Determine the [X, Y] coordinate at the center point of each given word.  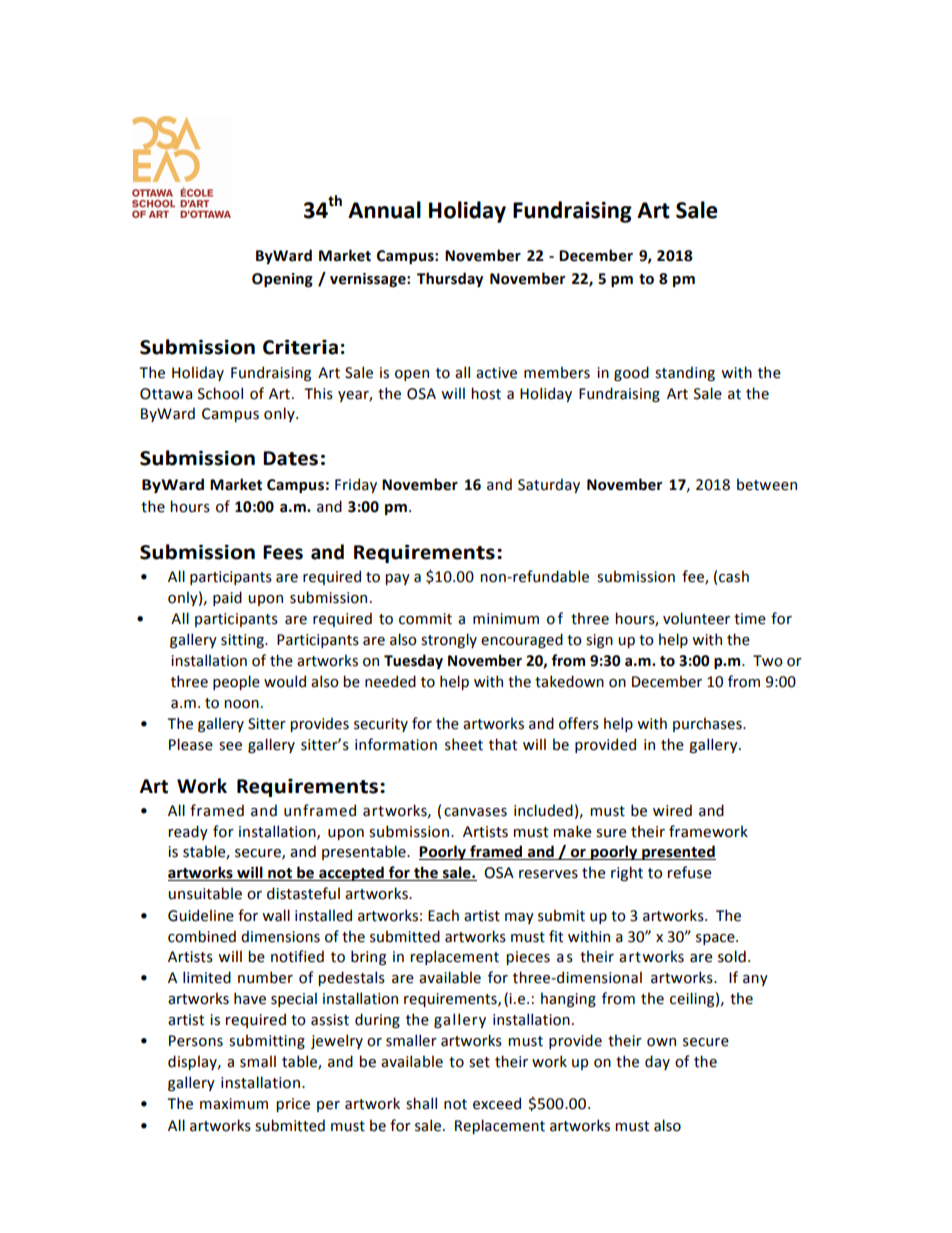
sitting [243, 641]
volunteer [696, 618]
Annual [384, 210]
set [479, 1062]
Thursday [450, 279]
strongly [449, 640]
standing [685, 373]
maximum [234, 1104]
